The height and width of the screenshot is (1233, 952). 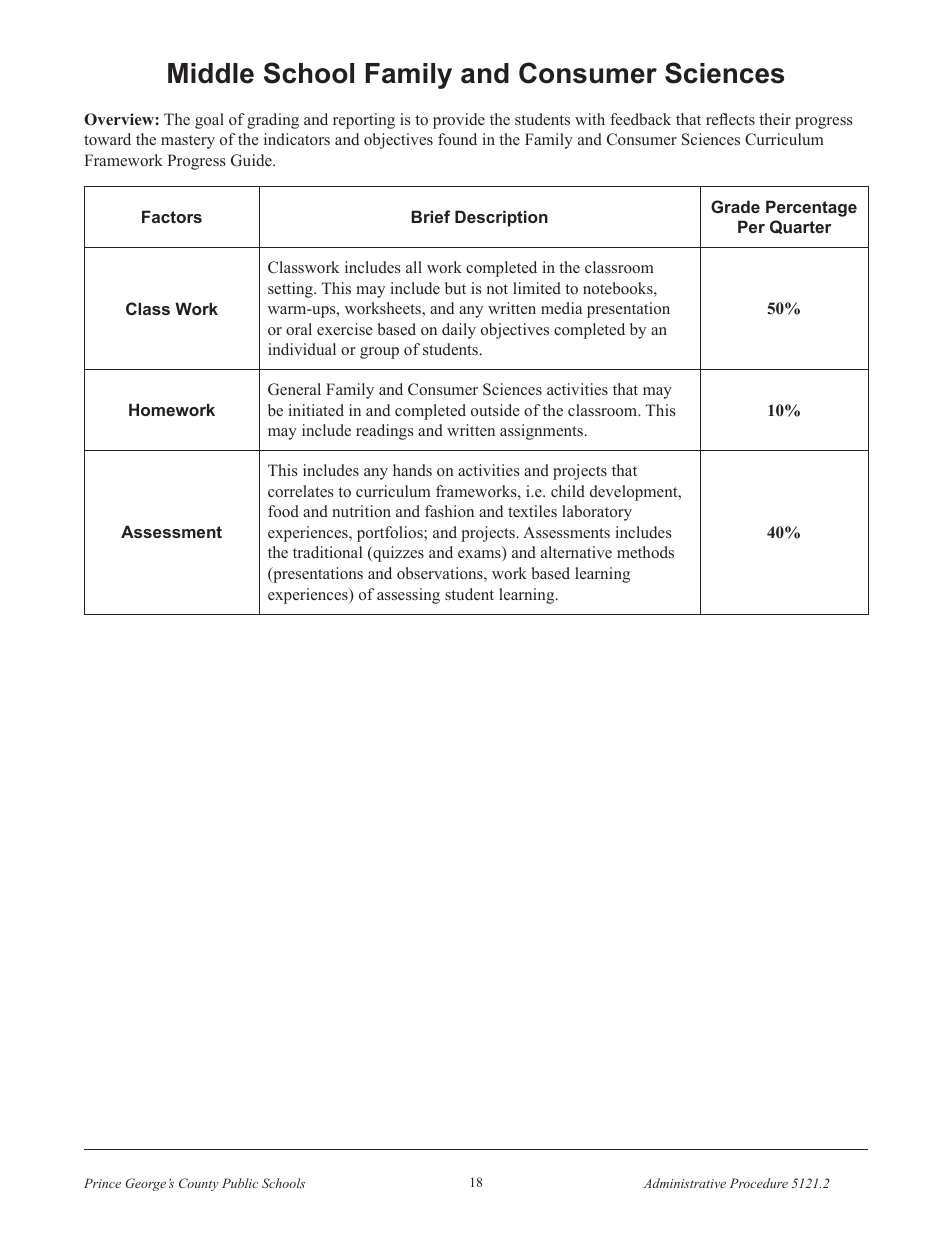 What do you see at coordinates (480, 555) in the screenshot?
I see `exams` at bounding box center [480, 555].
